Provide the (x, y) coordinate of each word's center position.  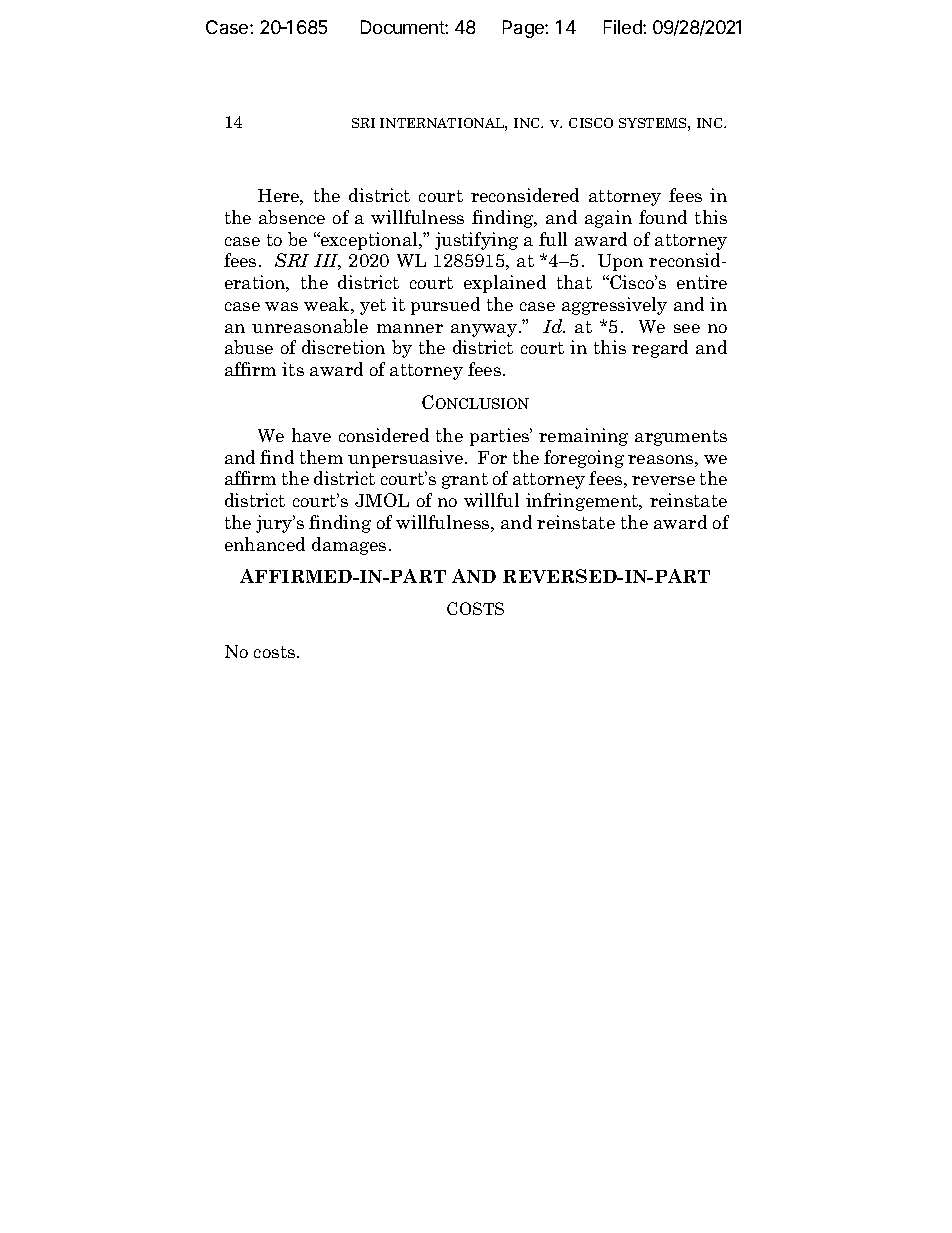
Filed (624, 27)
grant (465, 481)
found (663, 217)
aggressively (614, 306)
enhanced (265, 544)
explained (505, 284)
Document (403, 27)
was (281, 306)
